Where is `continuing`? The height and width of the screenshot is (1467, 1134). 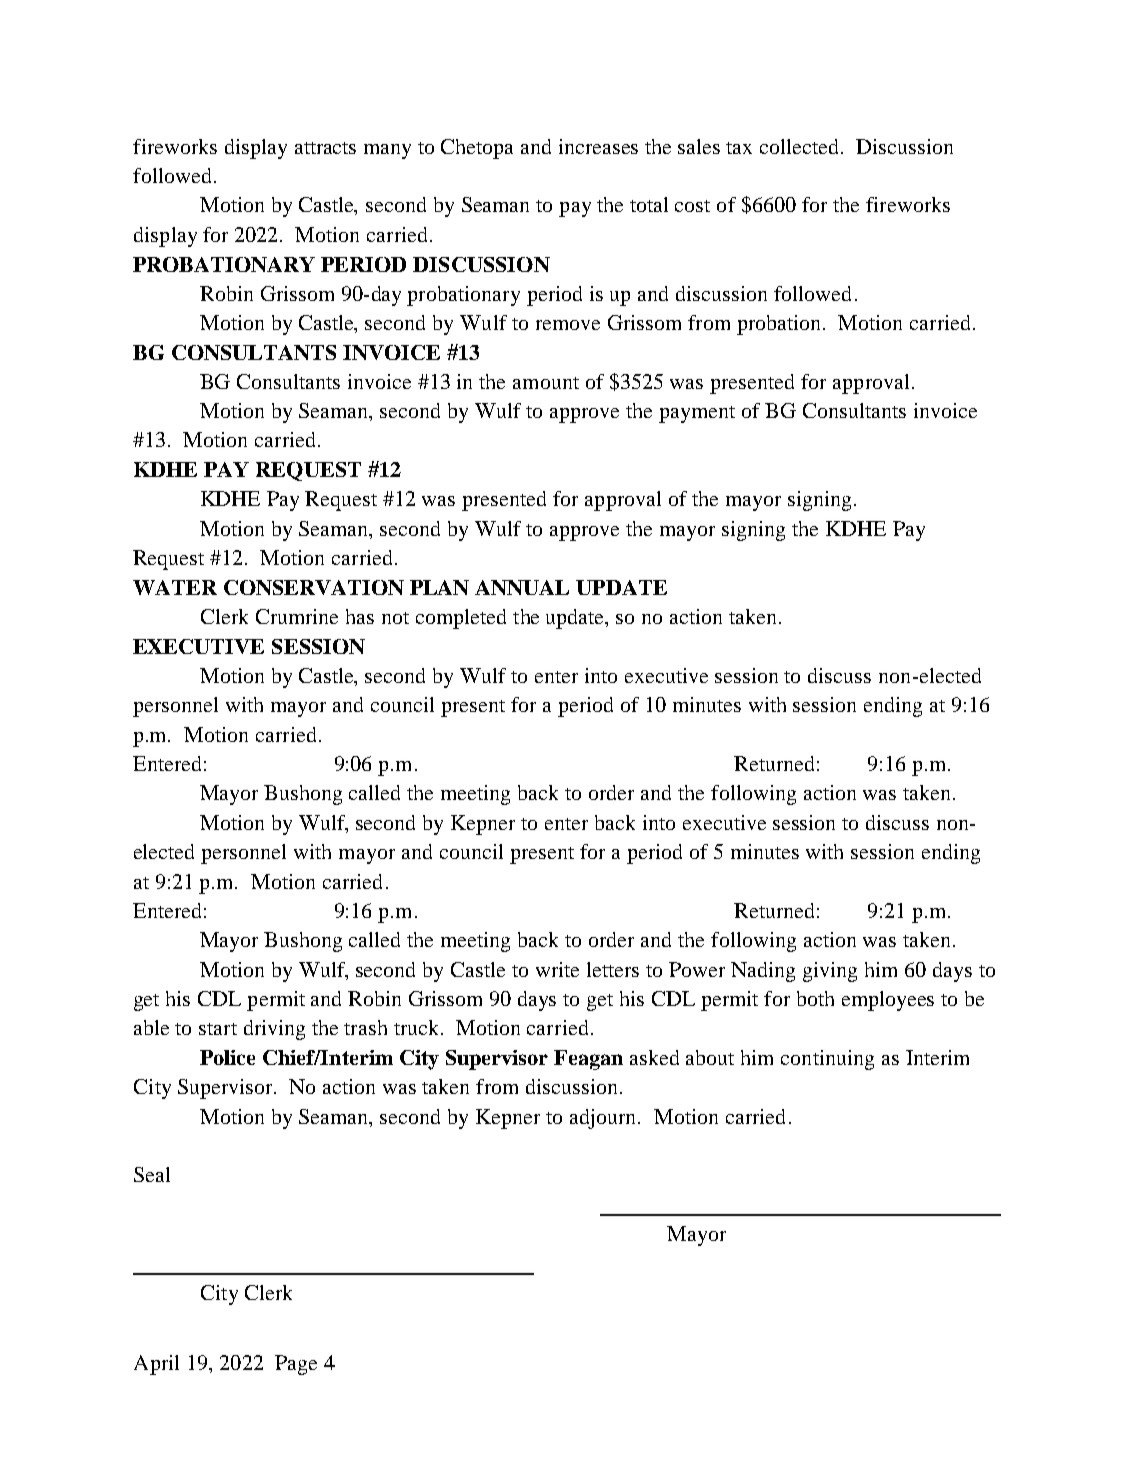 continuing is located at coordinates (827, 1060).
